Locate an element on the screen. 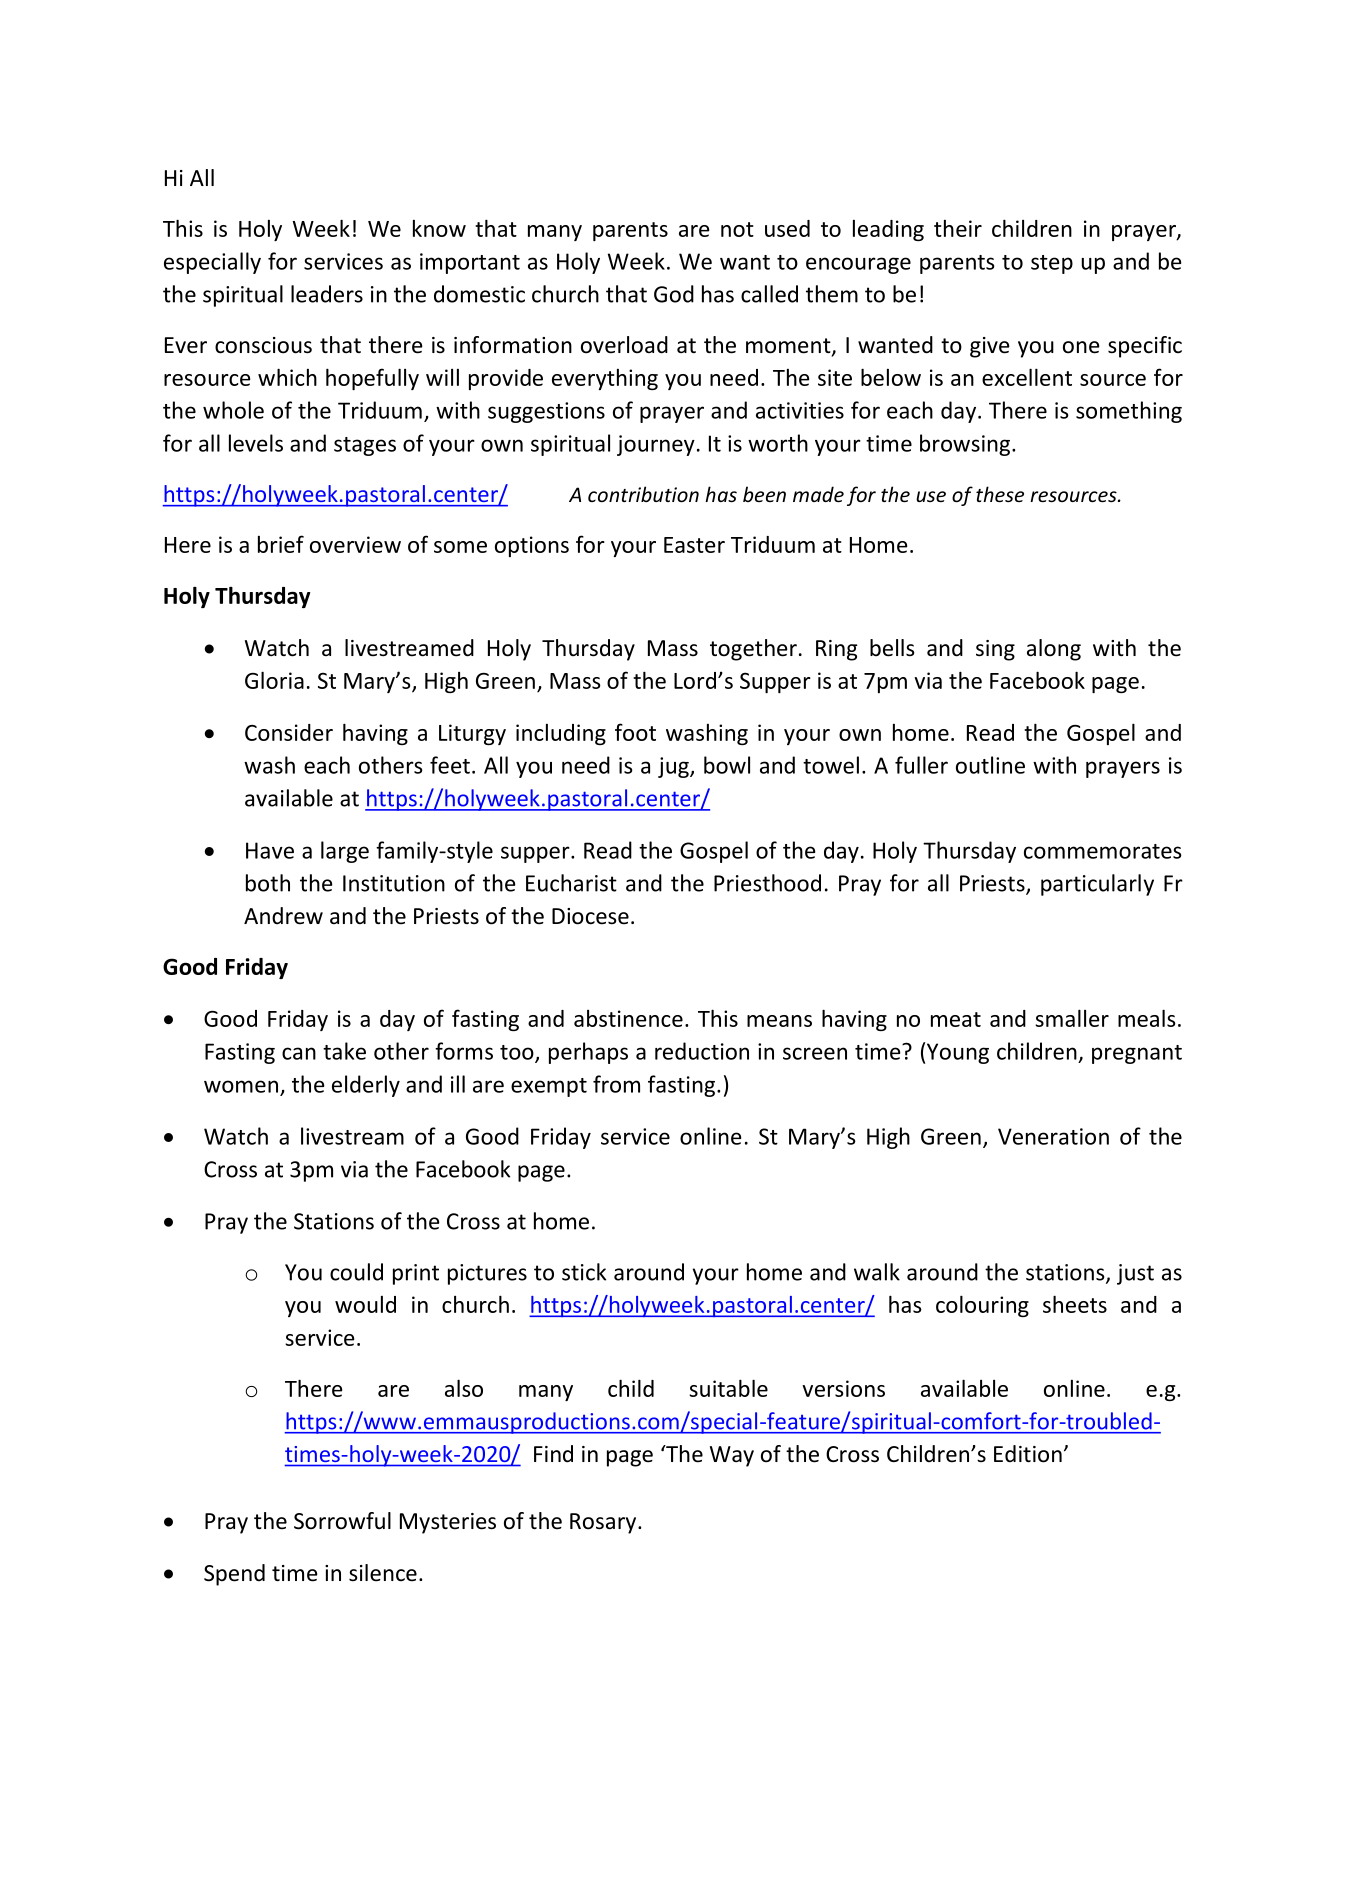  Edition is located at coordinates (1028, 1454).
